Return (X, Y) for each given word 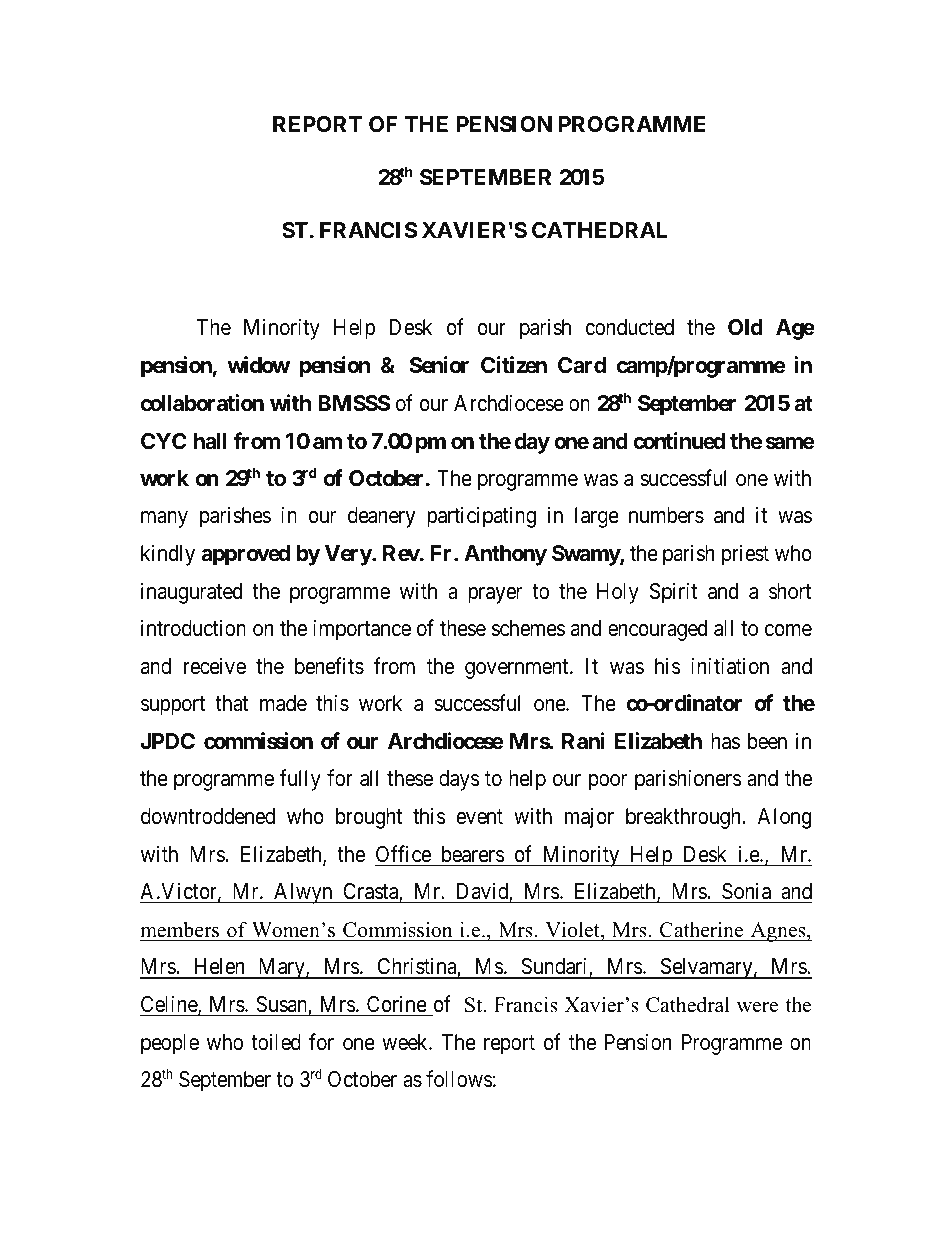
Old (745, 327)
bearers (473, 854)
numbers (666, 515)
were (757, 1007)
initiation (730, 666)
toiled (276, 1042)
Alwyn (303, 893)
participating (481, 517)
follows (459, 1079)
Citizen (514, 365)
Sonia (746, 892)
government (518, 669)
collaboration (202, 403)
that (231, 703)
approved (245, 555)
